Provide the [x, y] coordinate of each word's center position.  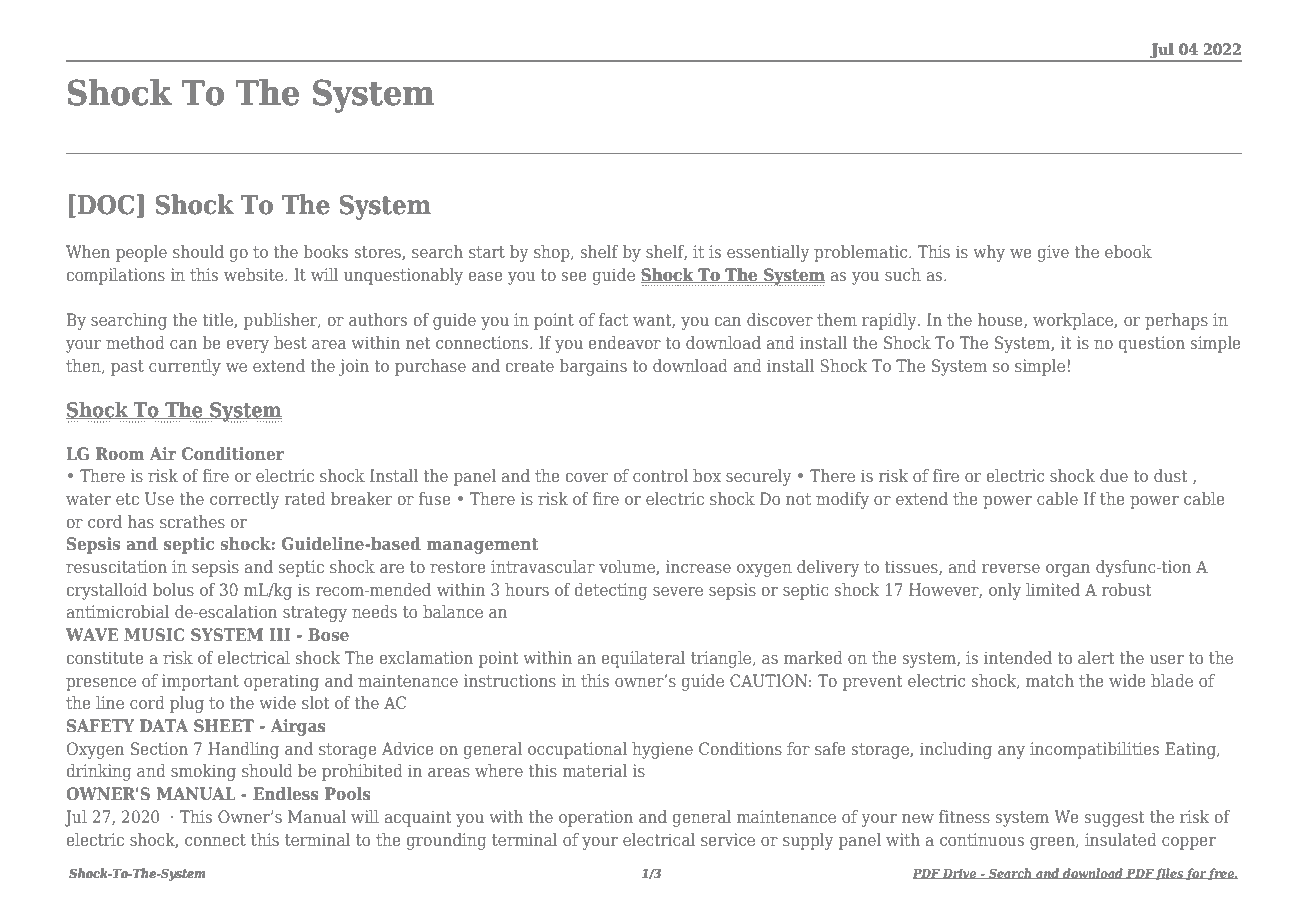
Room [120, 453]
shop [553, 253]
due [1114, 475]
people [141, 253]
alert [1096, 657]
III [279, 634]
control [660, 475]
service [728, 839]
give [1053, 253]
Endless [286, 793]
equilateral [643, 659]
